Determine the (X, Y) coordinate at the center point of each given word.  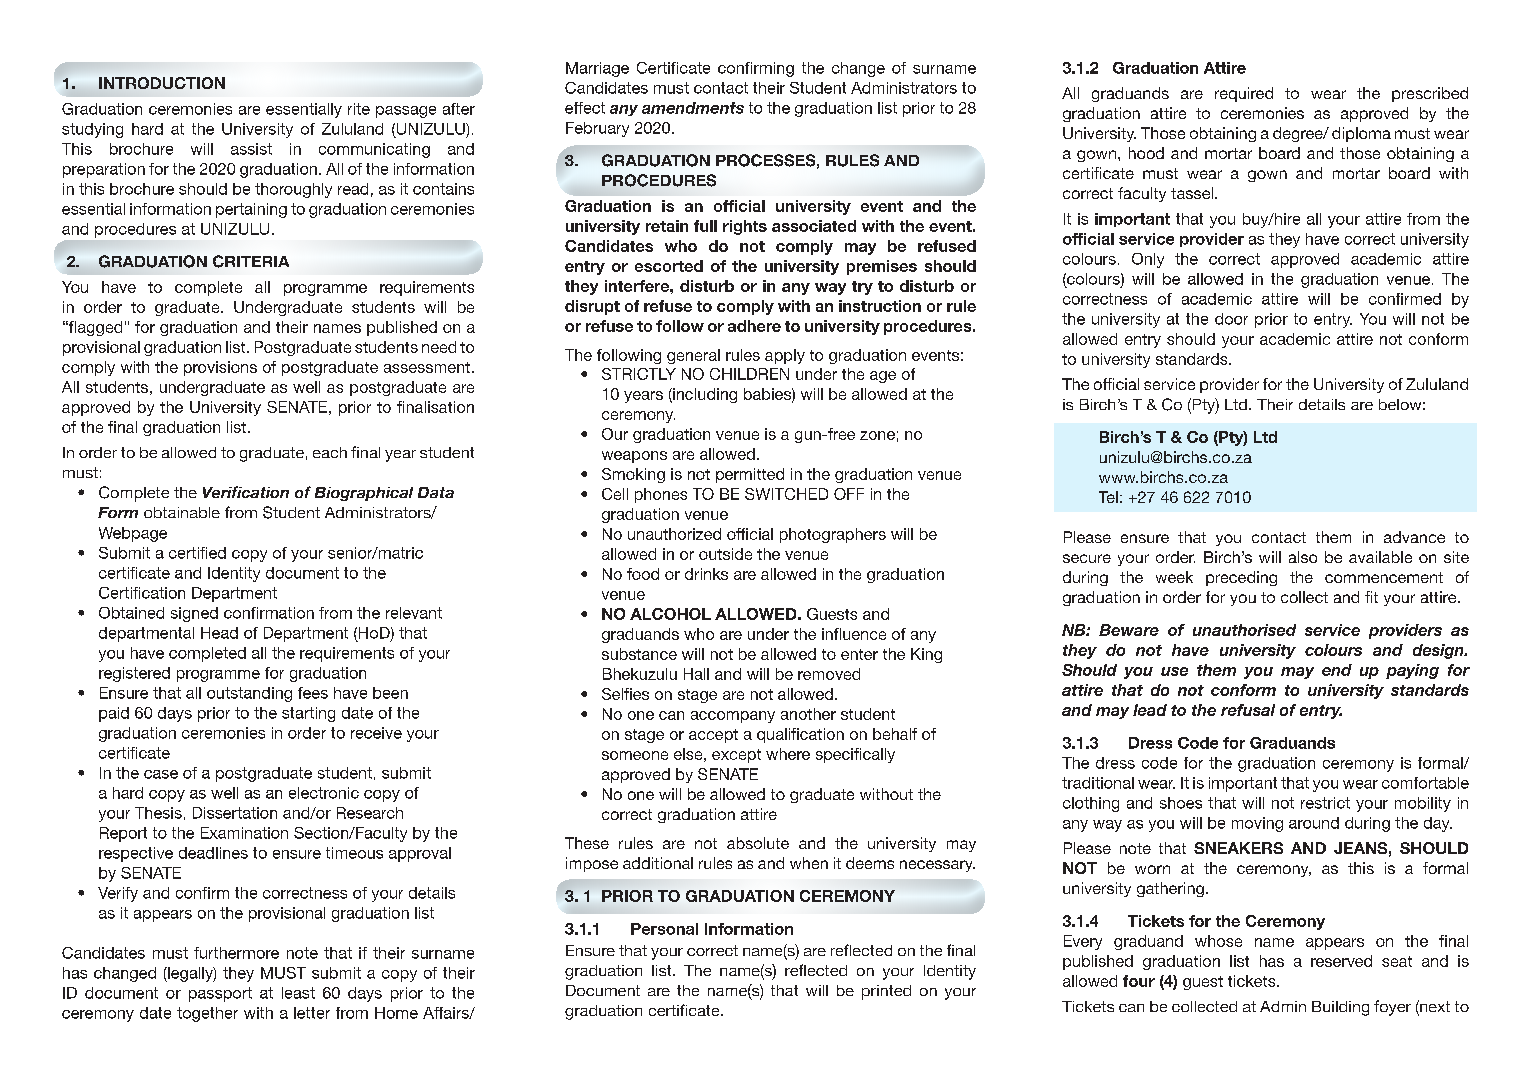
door (1231, 319)
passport (220, 994)
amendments (693, 108)
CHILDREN (749, 374)
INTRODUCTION (162, 83)
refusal (1248, 710)
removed (829, 674)
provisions (220, 368)
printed (886, 992)
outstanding (249, 694)
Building (1340, 1008)
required (1244, 94)
